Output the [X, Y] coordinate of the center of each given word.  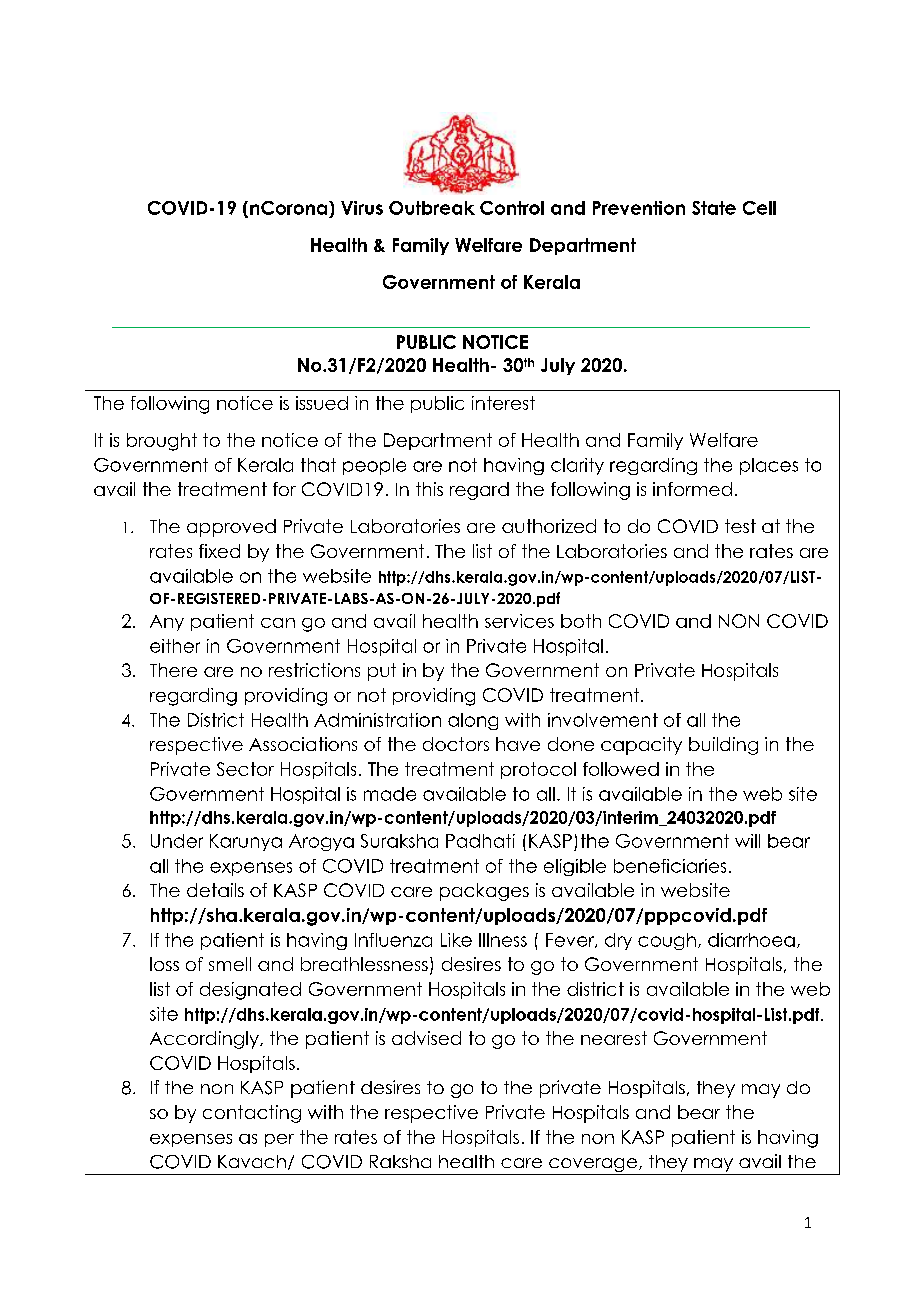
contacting [252, 1114]
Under [177, 841]
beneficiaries [670, 866]
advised [426, 1038]
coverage [593, 1166]
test [740, 526]
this [429, 489]
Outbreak [432, 208]
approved [231, 528]
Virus [362, 208]
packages [484, 892]
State [714, 208]
